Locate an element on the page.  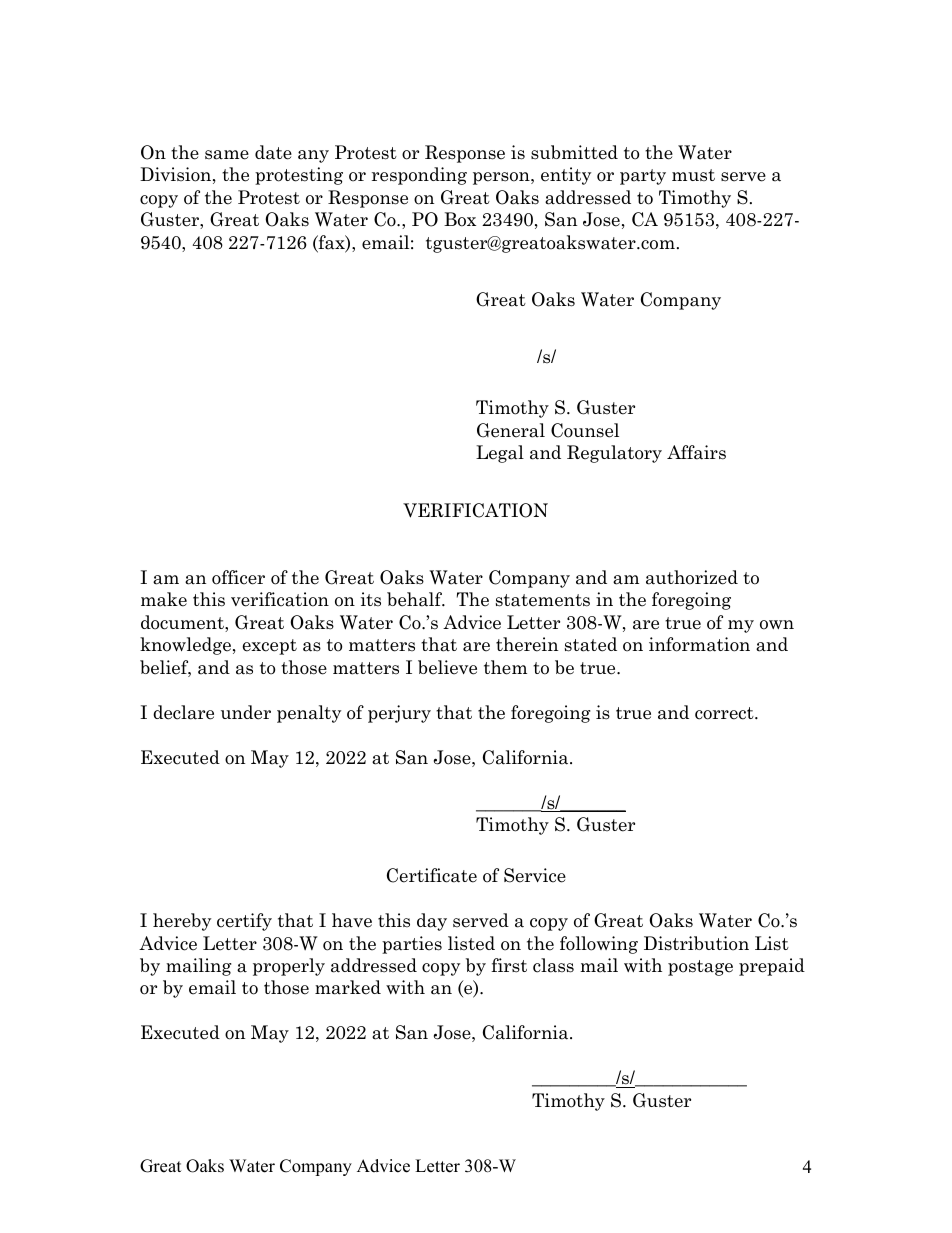
same is located at coordinates (227, 155).
